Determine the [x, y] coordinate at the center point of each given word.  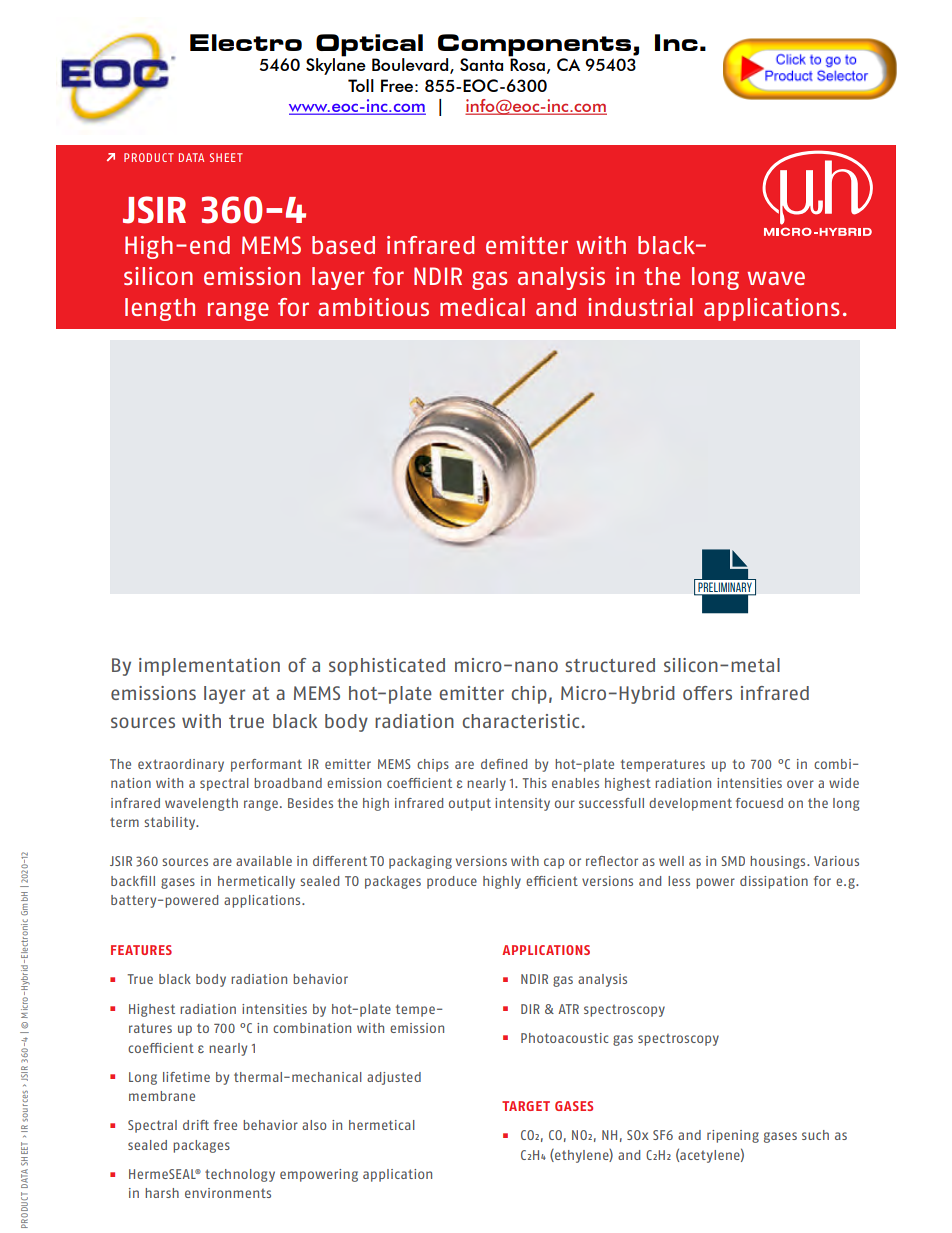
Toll [361, 85]
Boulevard [411, 66]
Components [536, 45]
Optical [369, 45]
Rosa [527, 64]
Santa [481, 64]
